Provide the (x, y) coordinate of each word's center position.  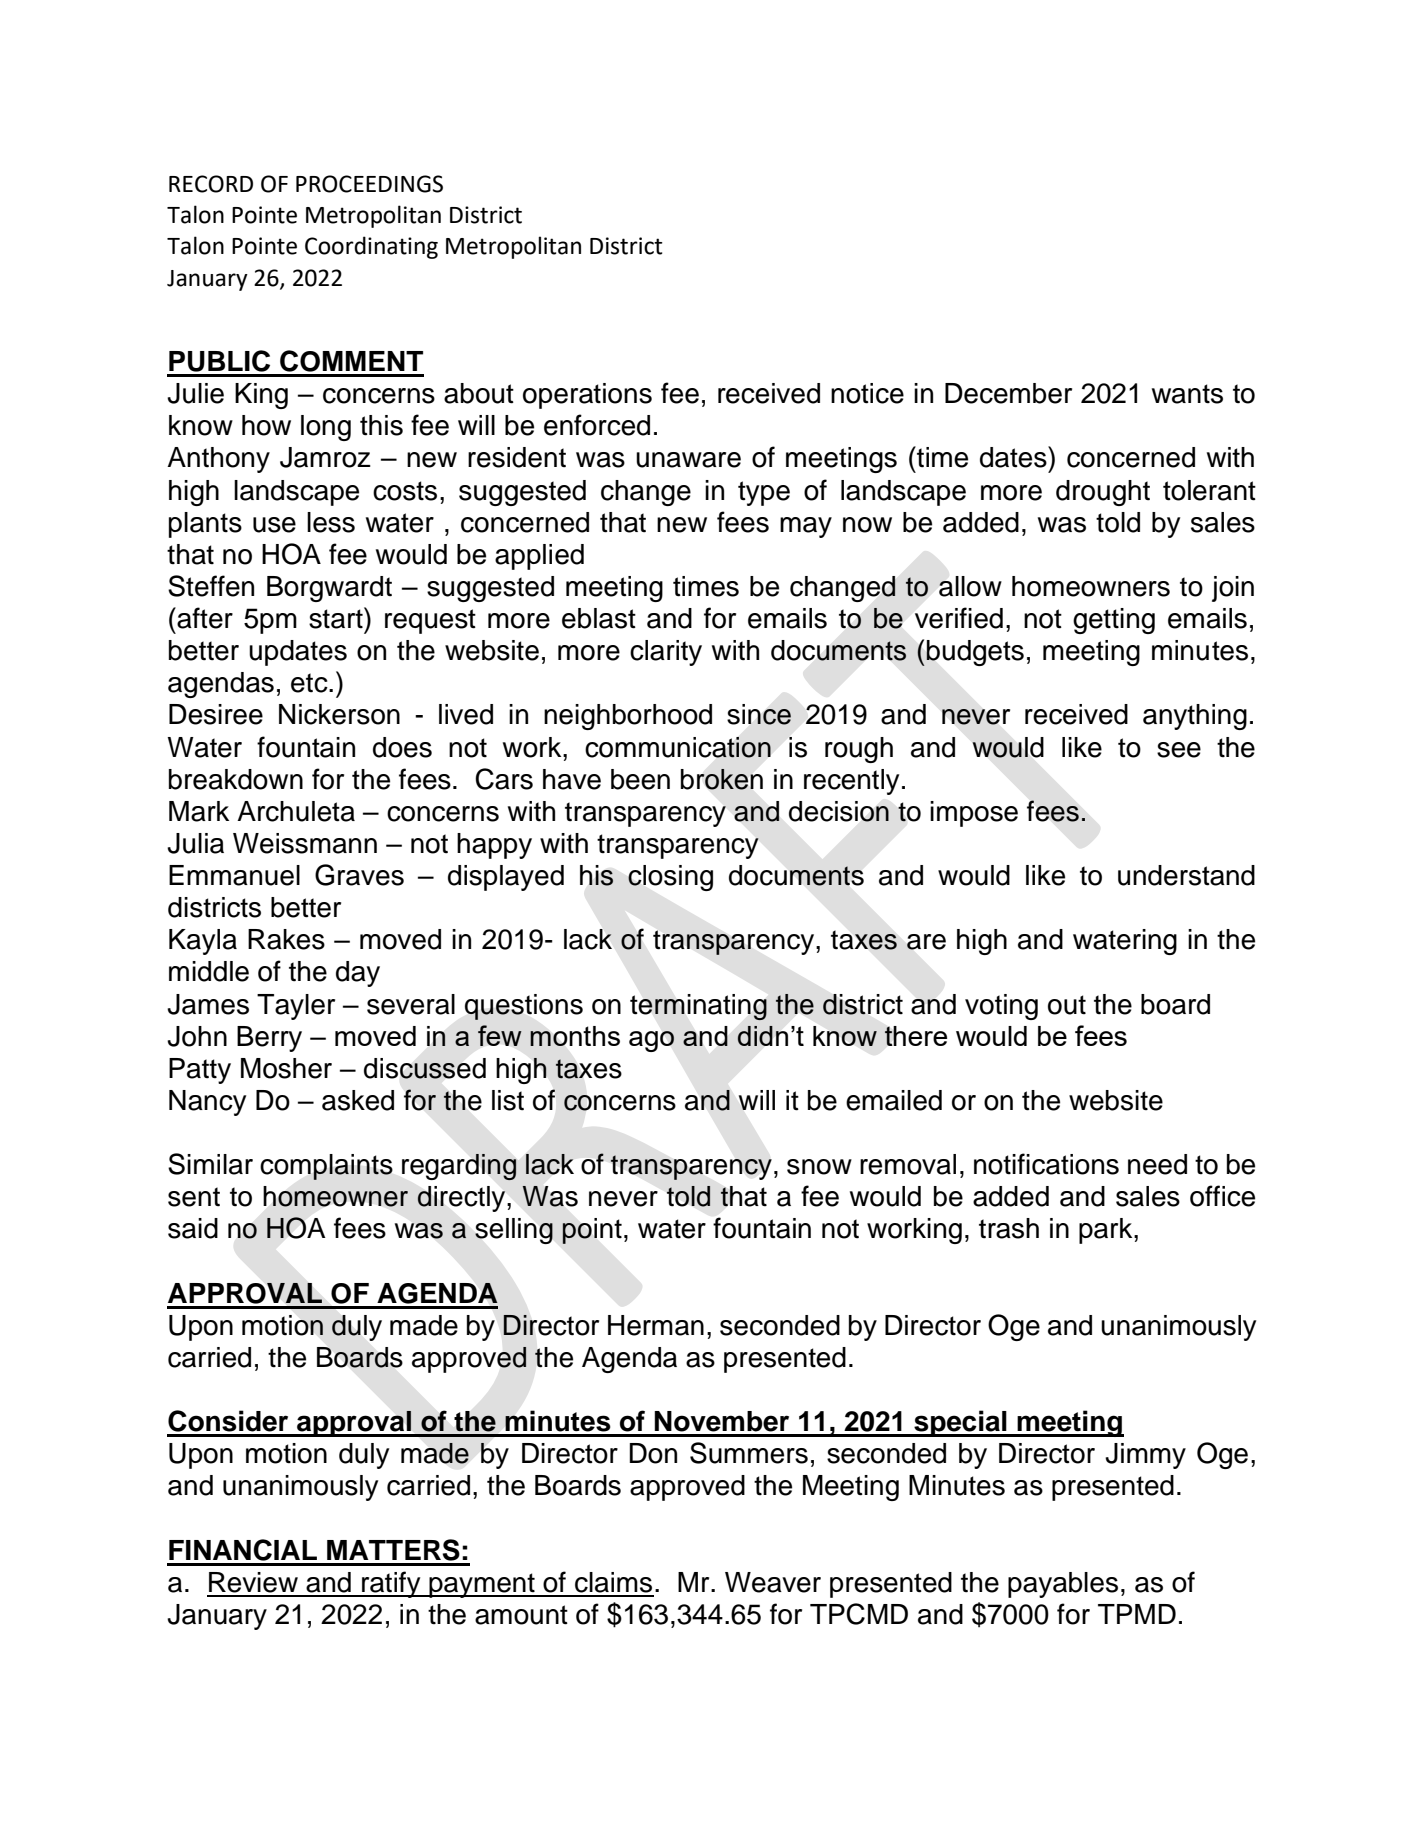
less (331, 522)
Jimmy (1145, 1456)
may (806, 527)
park (1107, 1231)
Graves (359, 875)
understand (1186, 875)
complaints (326, 1167)
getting (1114, 621)
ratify (391, 1584)
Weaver (773, 1582)
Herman (656, 1325)
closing (670, 878)
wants (1187, 394)
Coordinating (371, 247)
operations (587, 396)
